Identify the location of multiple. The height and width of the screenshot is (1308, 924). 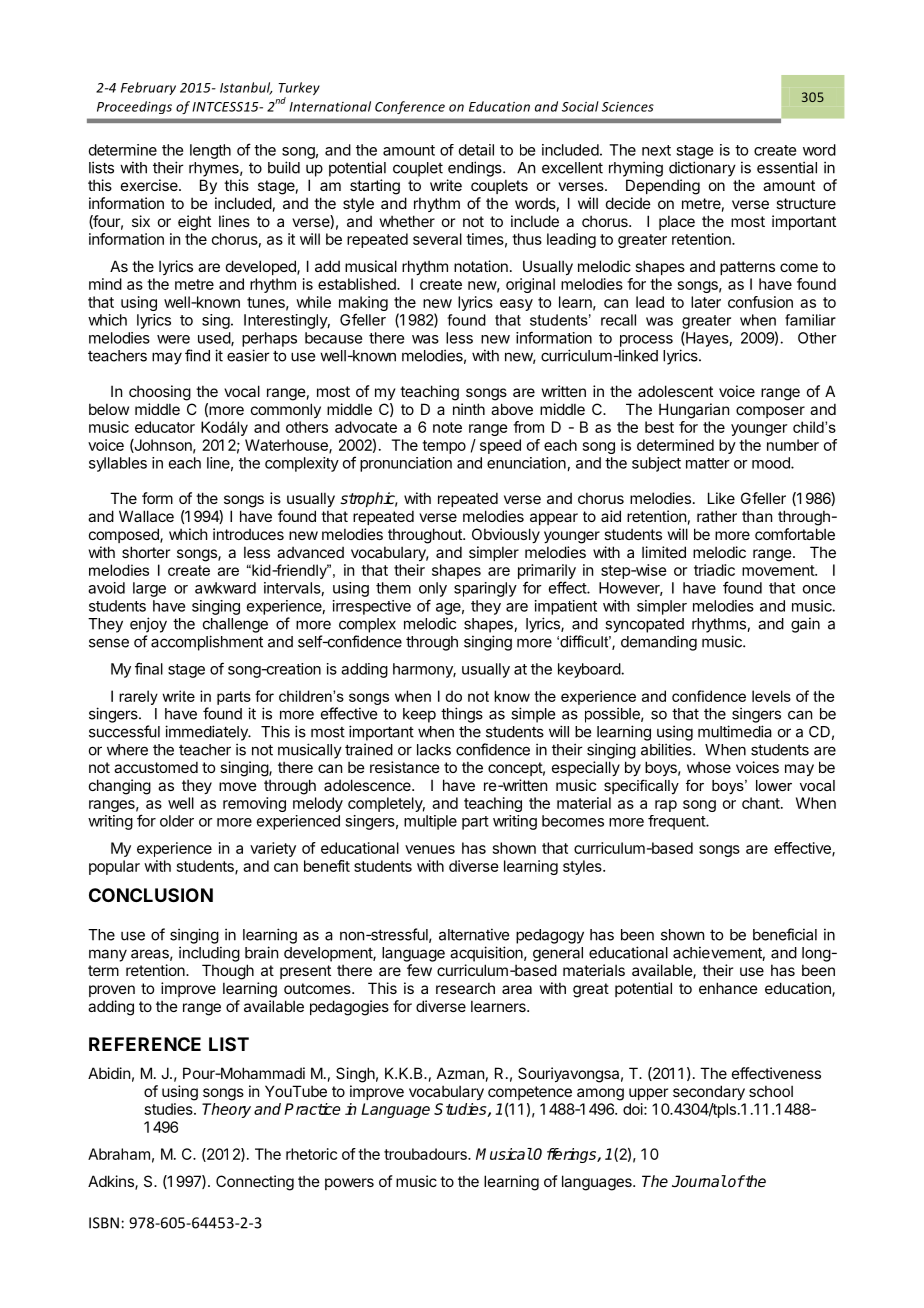
(430, 822).
